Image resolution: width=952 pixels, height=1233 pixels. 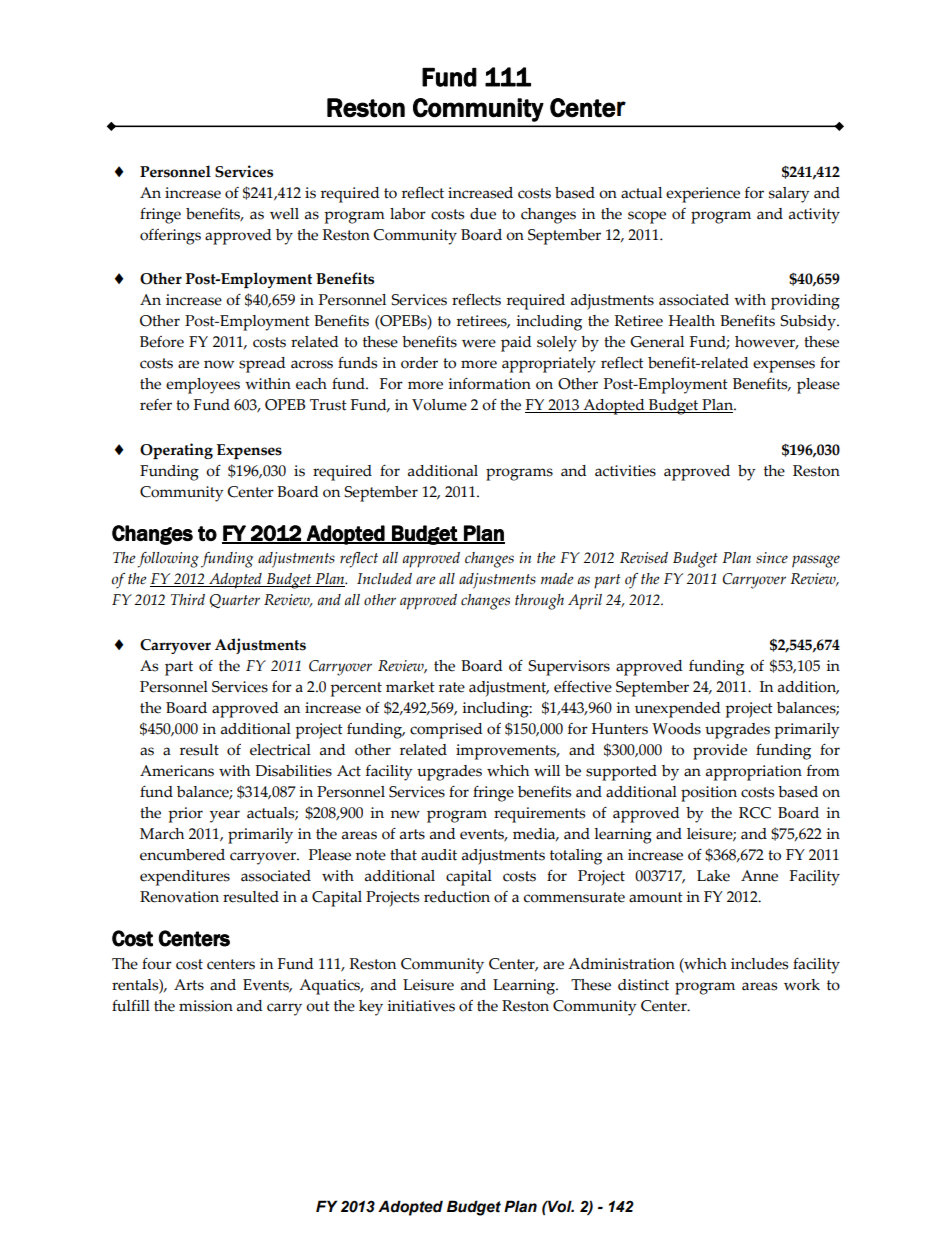 What do you see at coordinates (772, 558) in the screenshot?
I see `since` at bounding box center [772, 558].
